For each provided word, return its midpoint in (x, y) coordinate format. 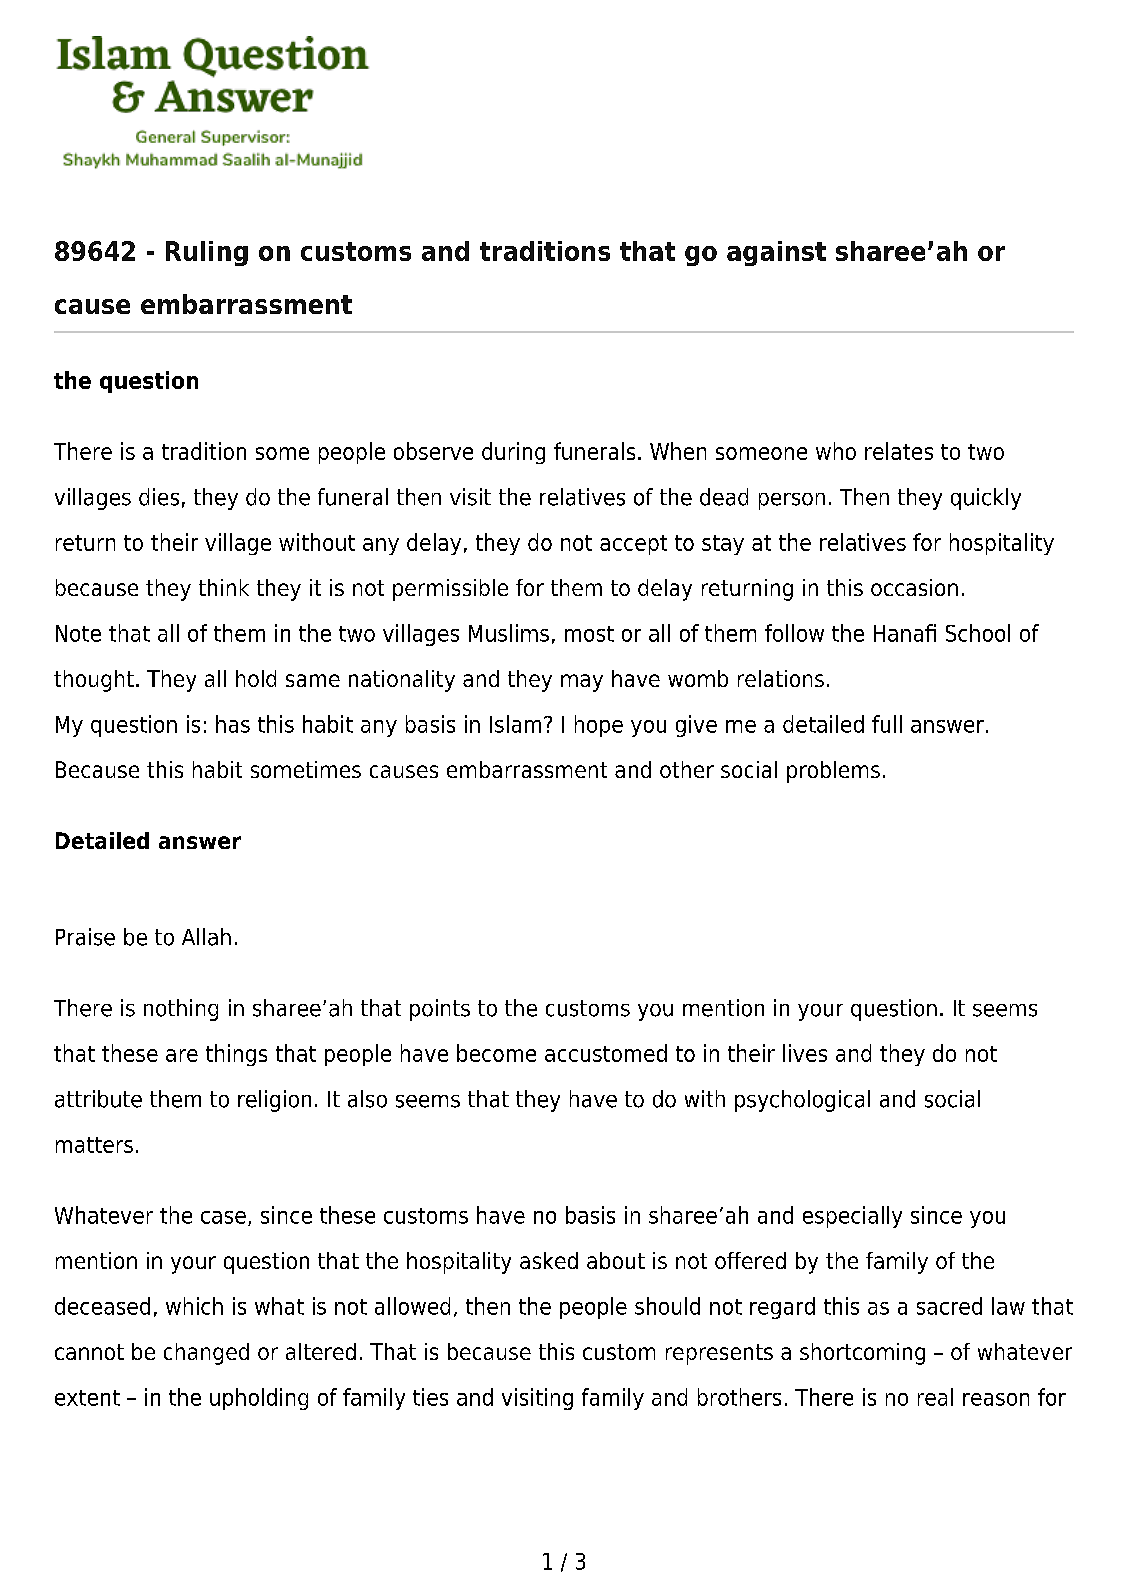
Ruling (207, 253)
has (233, 724)
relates (899, 451)
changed (206, 1354)
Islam (515, 724)
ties (430, 1397)
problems (833, 772)
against (776, 253)
